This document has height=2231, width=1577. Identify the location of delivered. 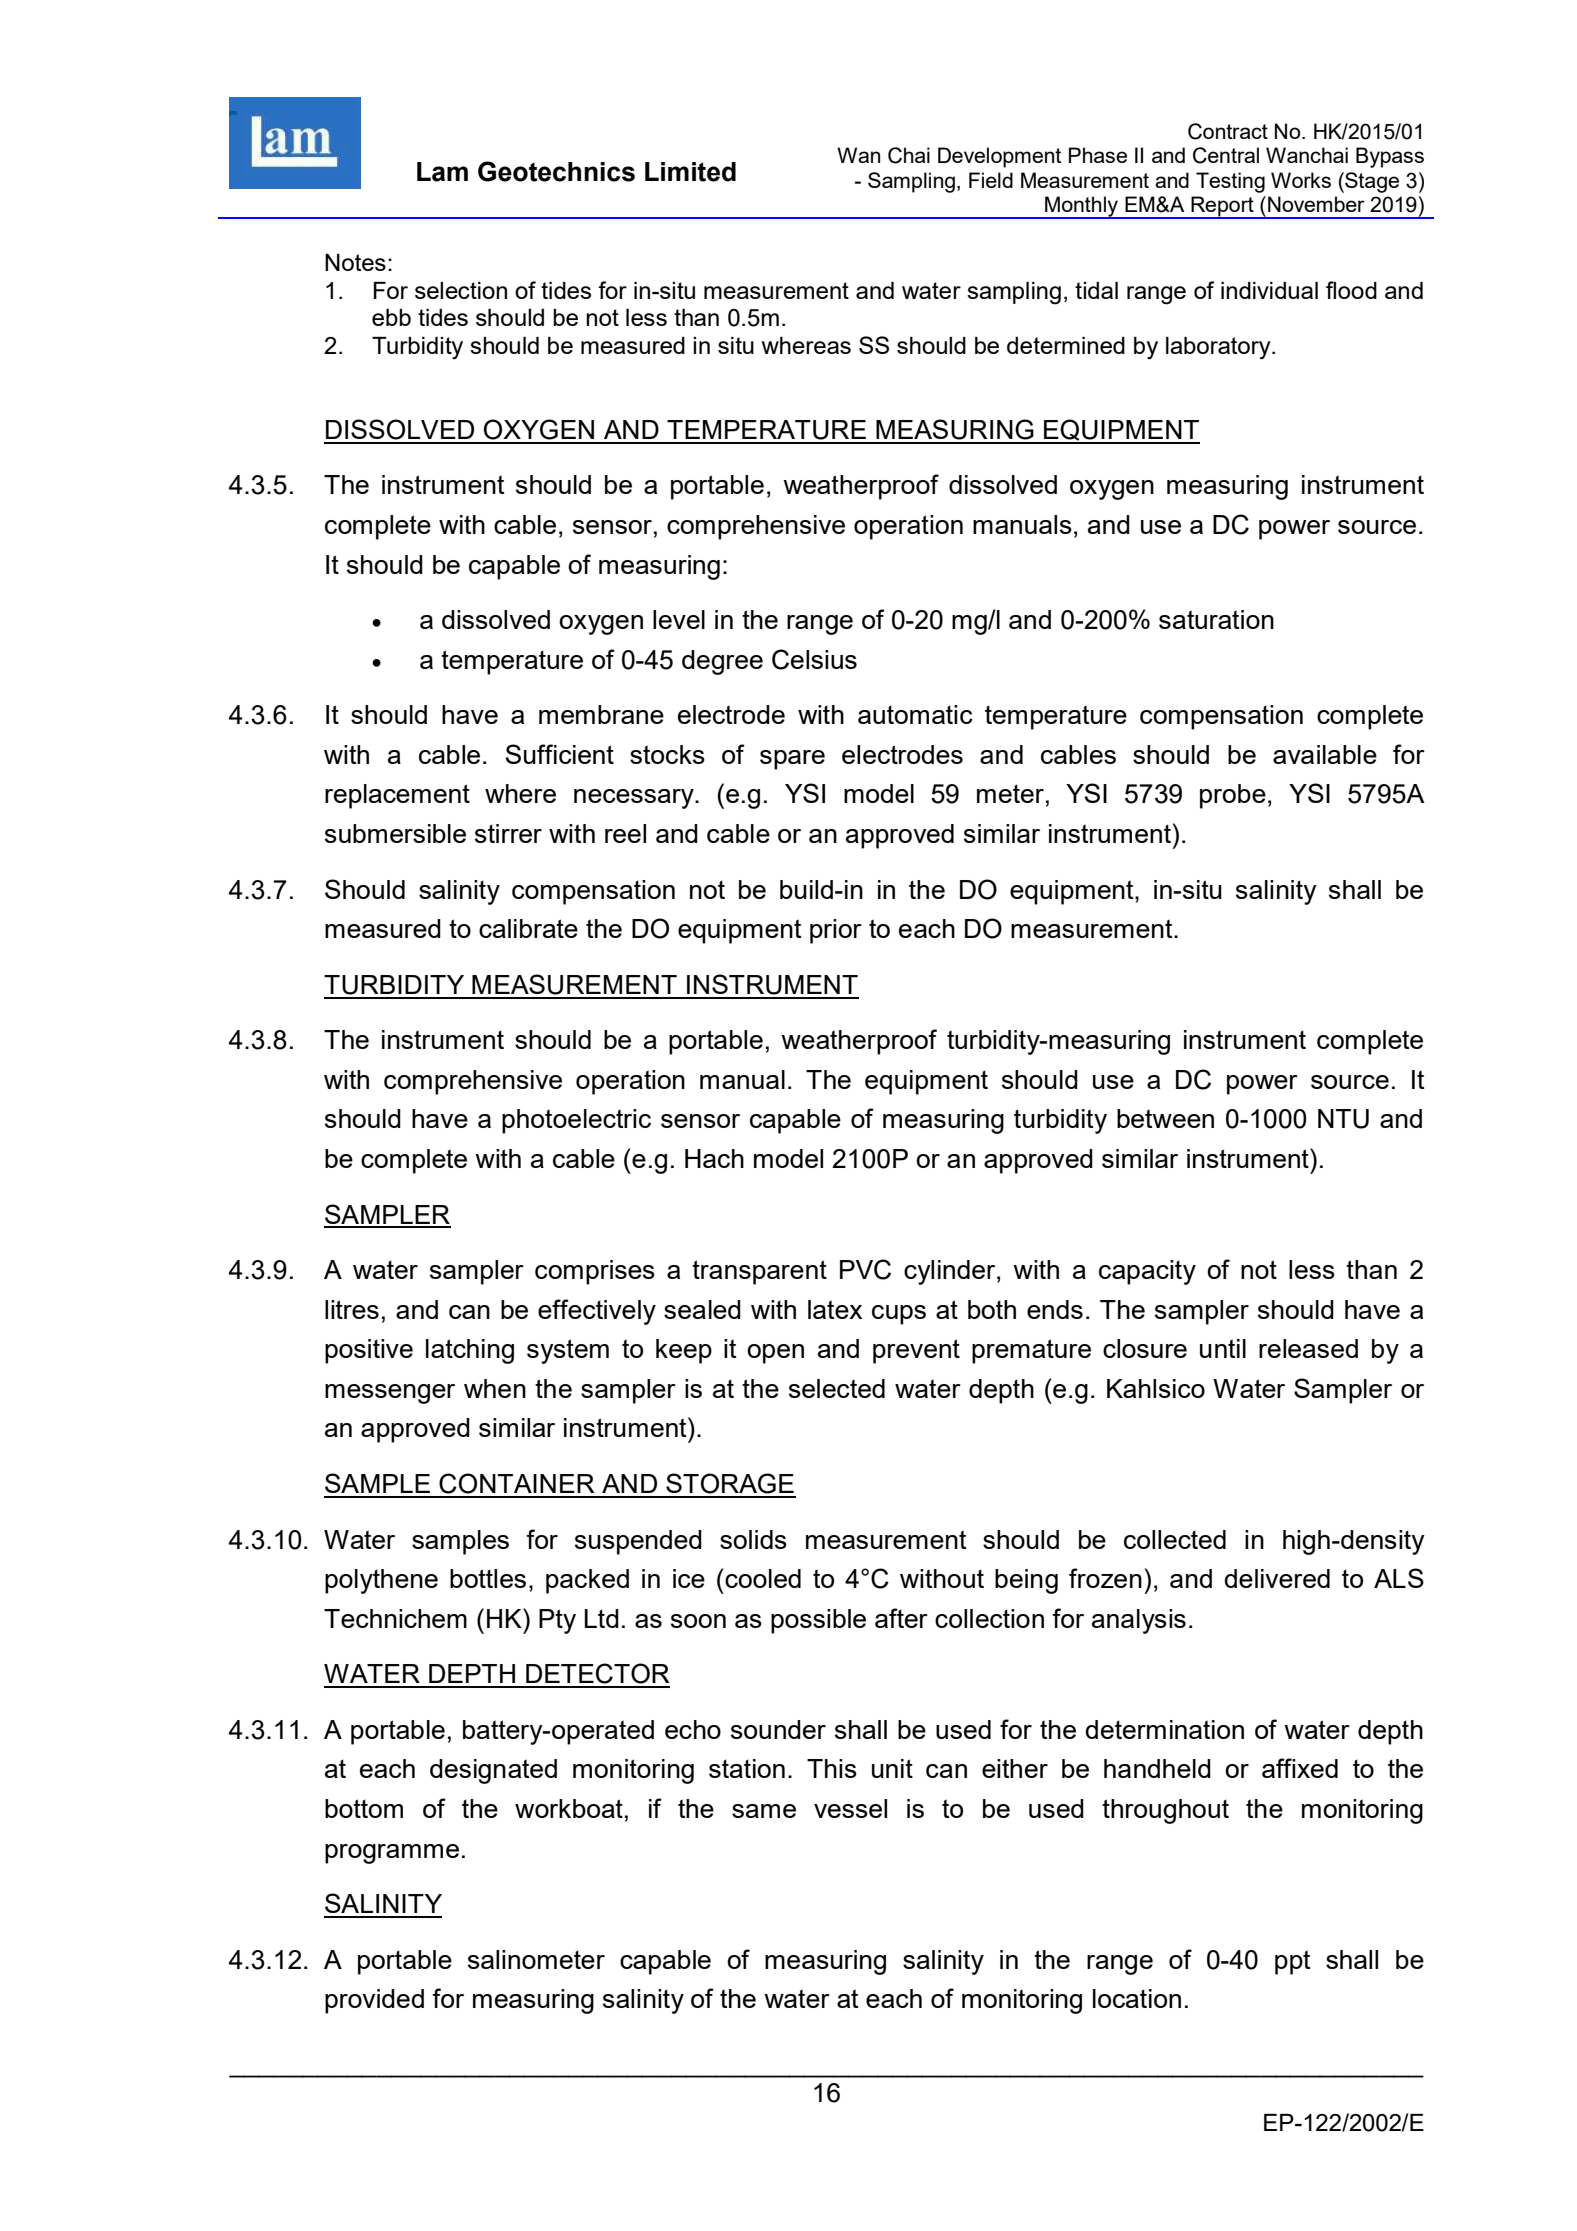
(1277, 1578).
